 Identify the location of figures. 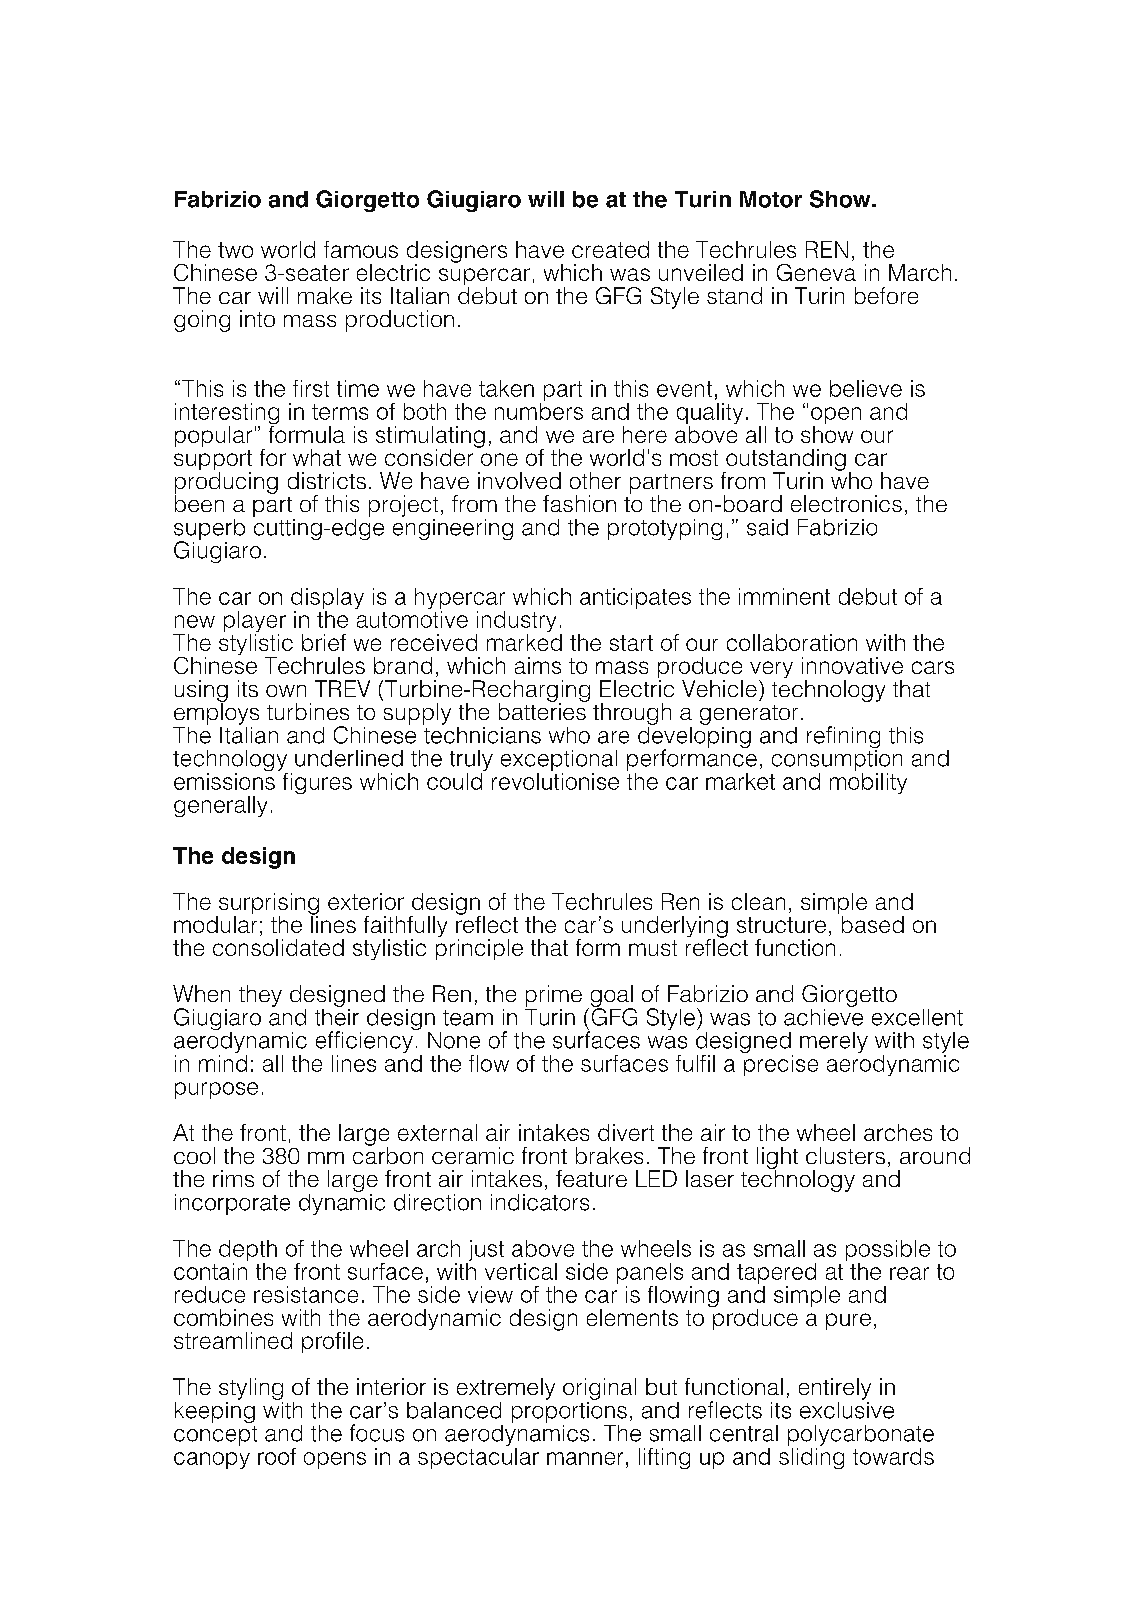
(317, 783).
